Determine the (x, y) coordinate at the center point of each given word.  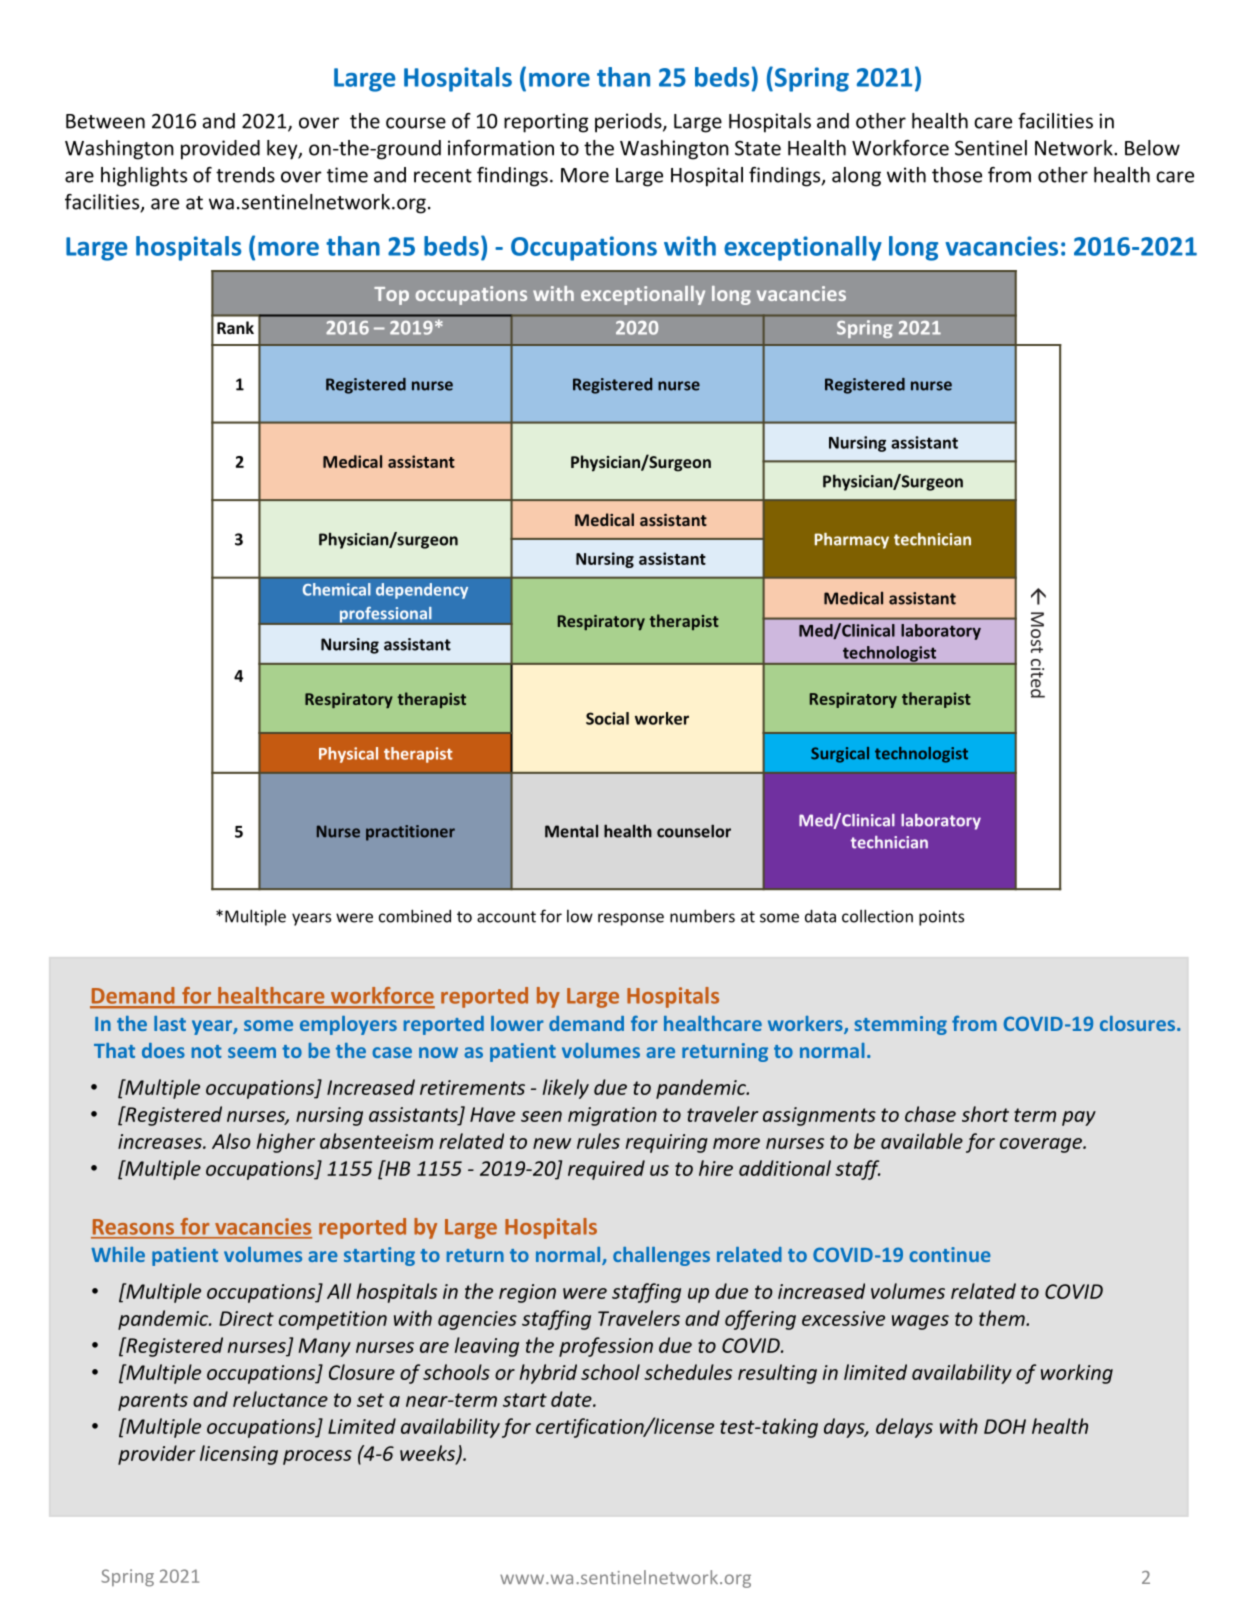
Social (607, 718)
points (941, 918)
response (631, 919)
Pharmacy (852, 541)
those (957, 175)
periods (629, 123)
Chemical (337, 589)
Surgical (840, 755)
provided (220, 150)
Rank (235, 327)
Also (231, 1141)
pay (1079, 1118)
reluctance (280, 1399)
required (606, 1170)
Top (391, 296)
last (170, 1023)
